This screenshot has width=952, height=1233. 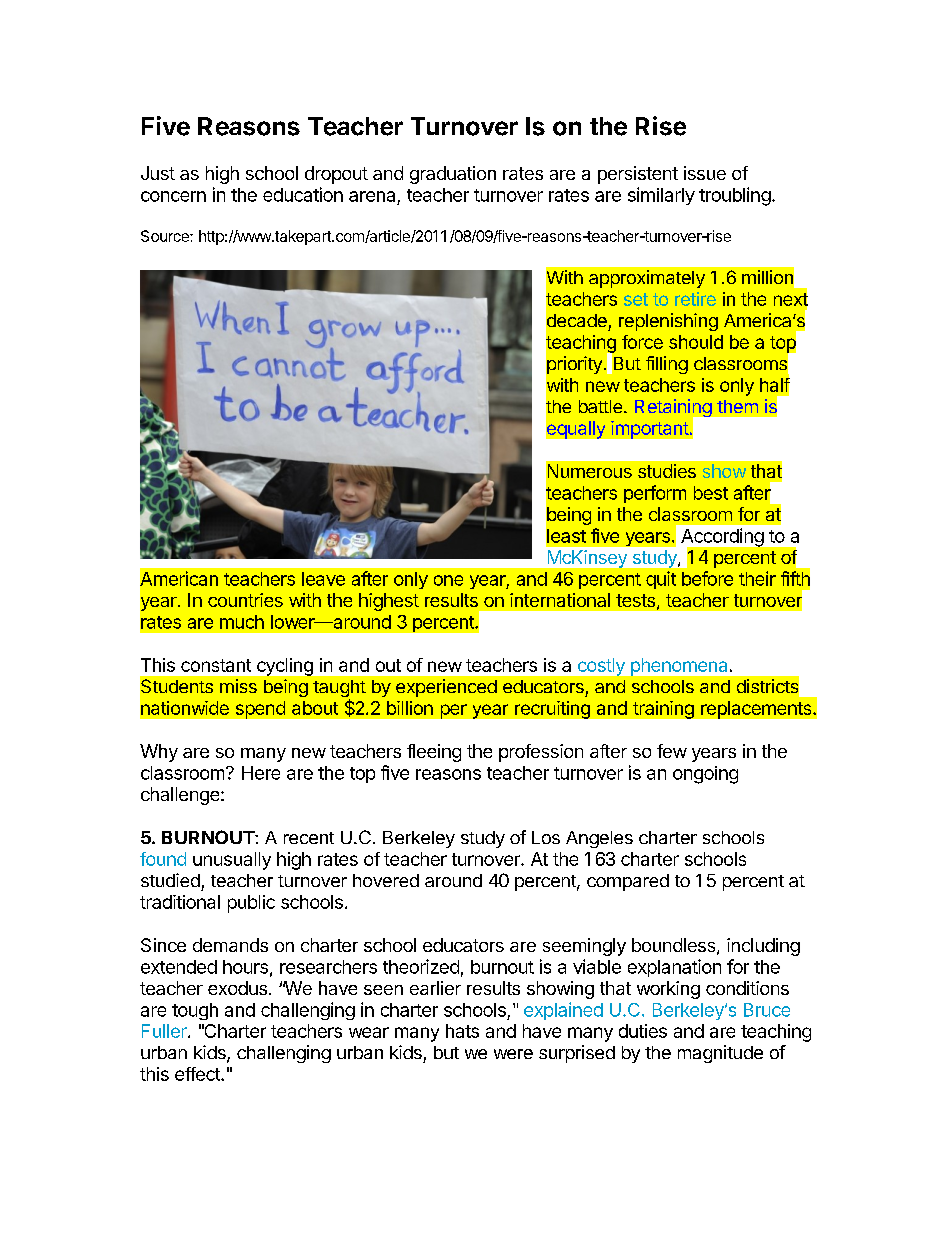 What do you see at coordinates (448, 580) in the screenshot?
I see `one` at bounding box center [448, 580].
